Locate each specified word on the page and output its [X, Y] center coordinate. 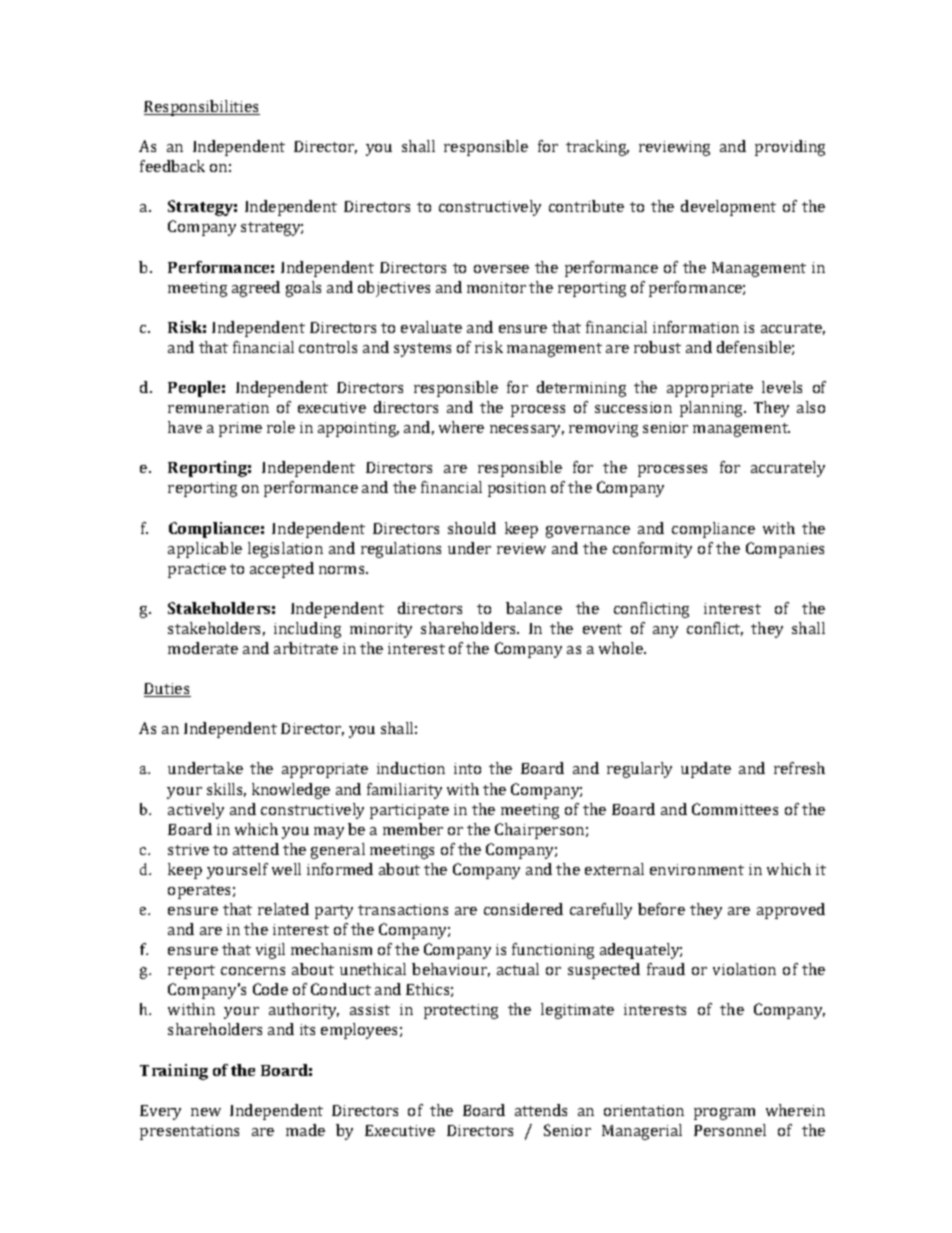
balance [534, 608]
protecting [461, 1011]
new [206, 1112]
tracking [597, 148]
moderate [203, 648]
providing [790, 148]
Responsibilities [202, 108]
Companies [785, 550]
